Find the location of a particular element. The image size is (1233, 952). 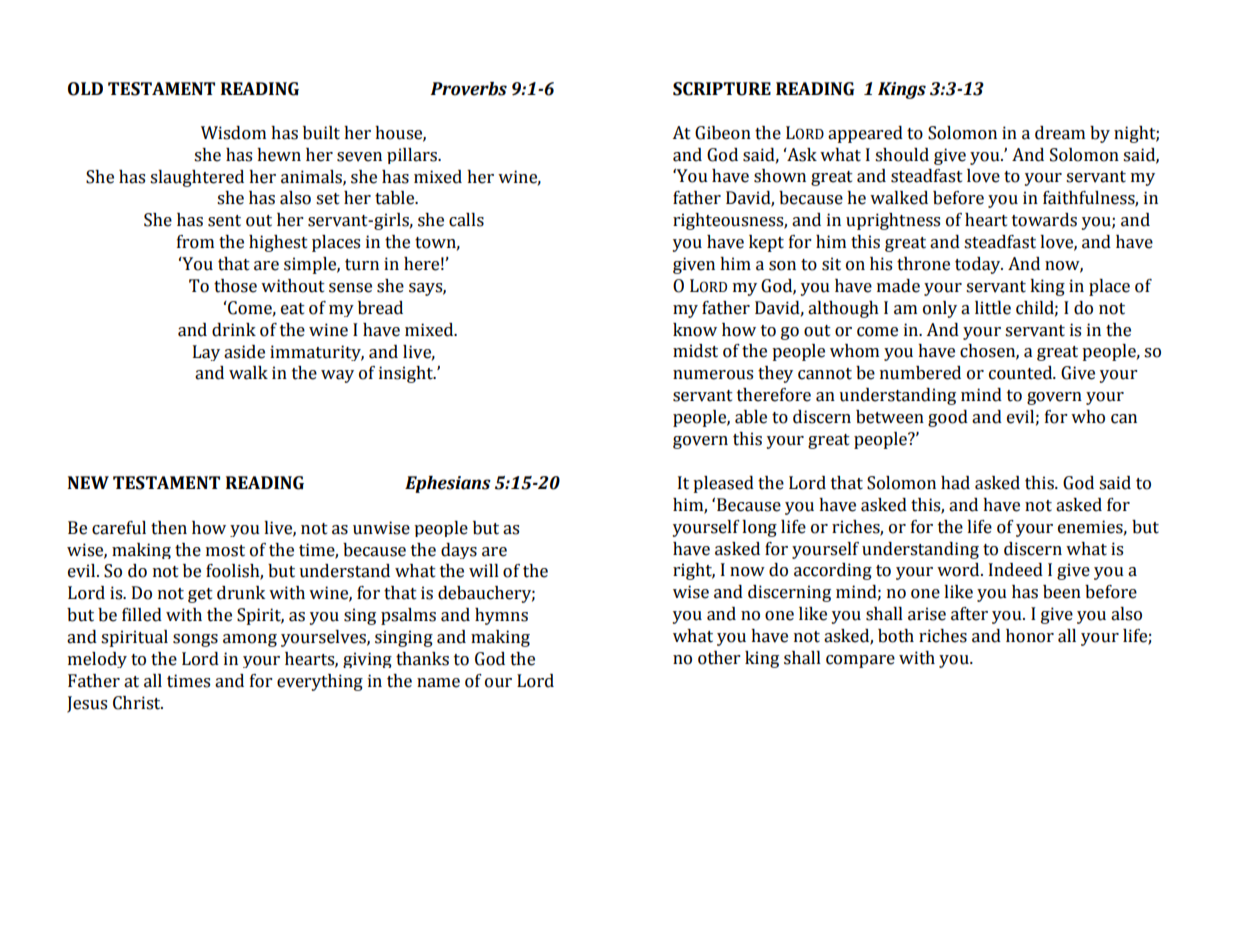

word is located at coordinates (959, 570).
